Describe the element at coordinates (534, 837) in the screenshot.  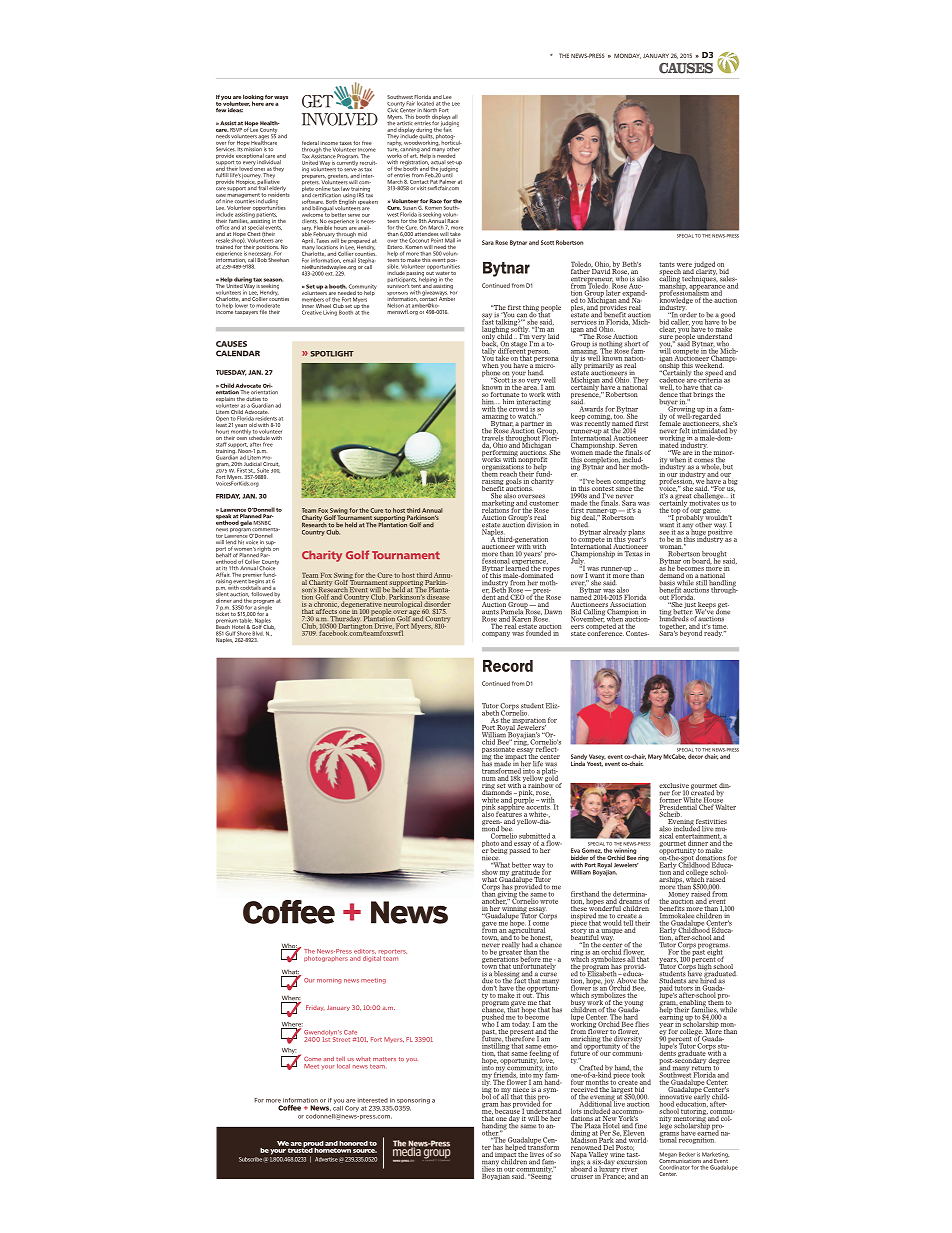
I see `submitted` at that location.
